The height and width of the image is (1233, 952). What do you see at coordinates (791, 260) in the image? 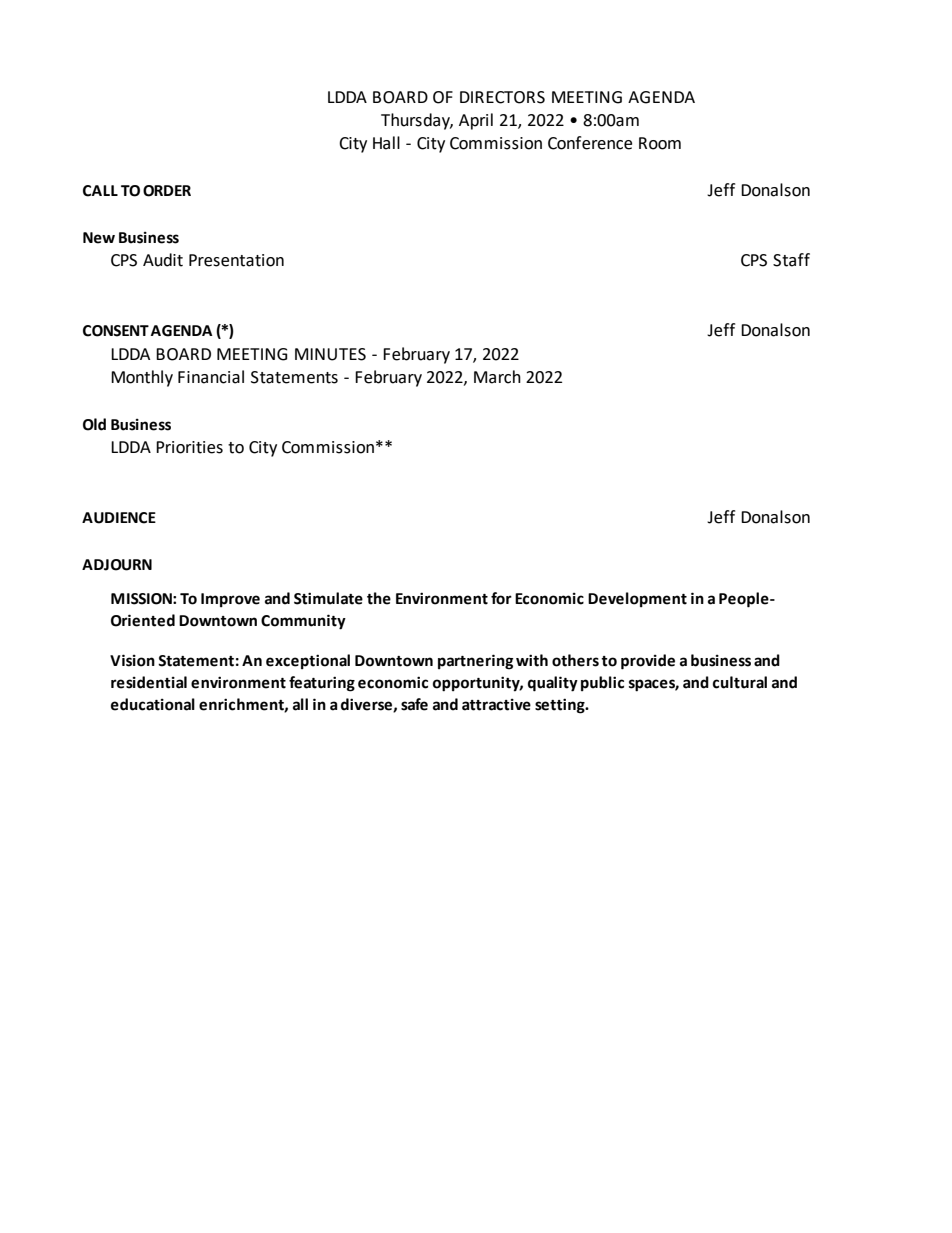
I see `Staff` at bounding box center [791, 260].
